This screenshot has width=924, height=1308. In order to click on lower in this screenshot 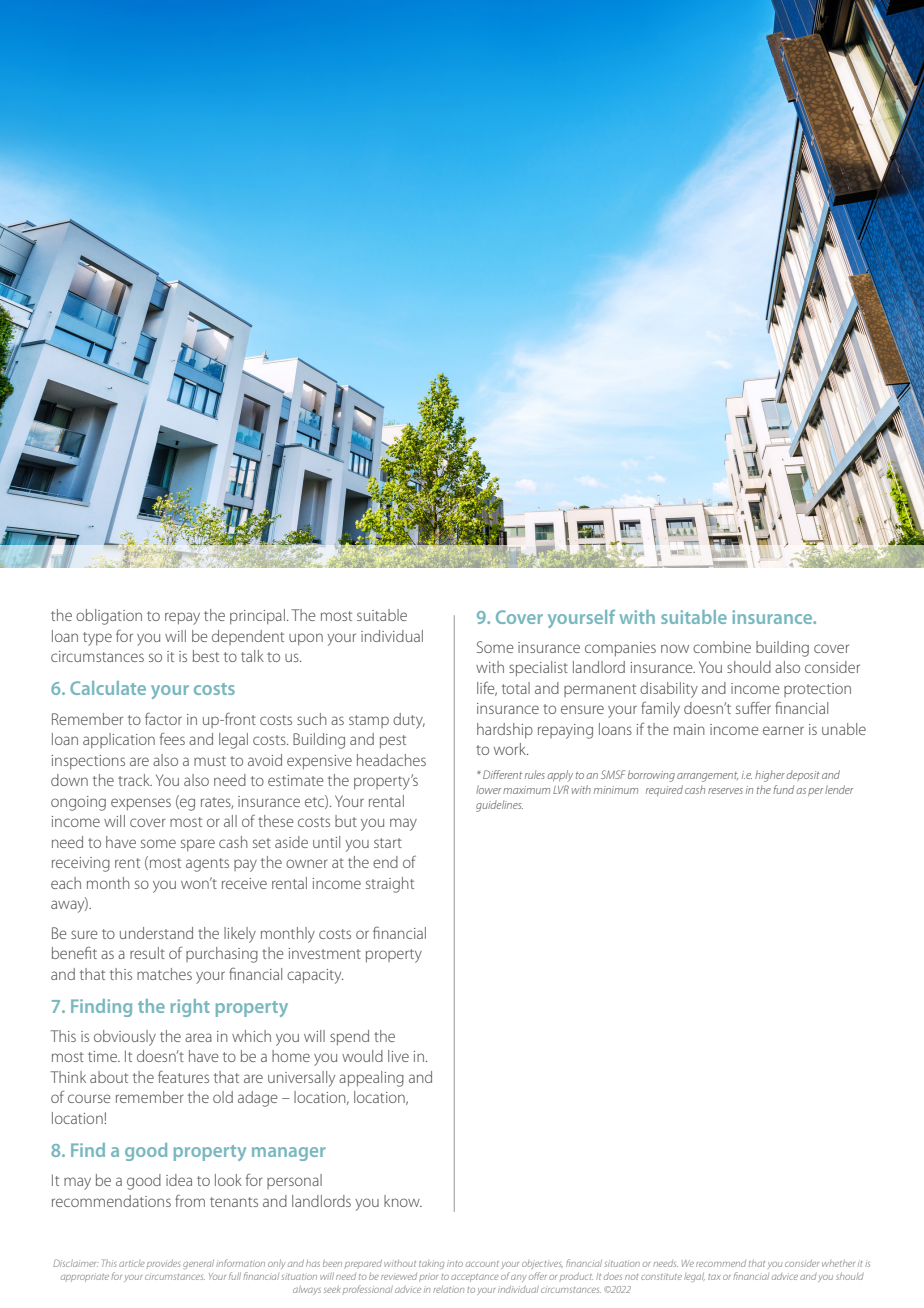, I will do `click(488, 789)`.
